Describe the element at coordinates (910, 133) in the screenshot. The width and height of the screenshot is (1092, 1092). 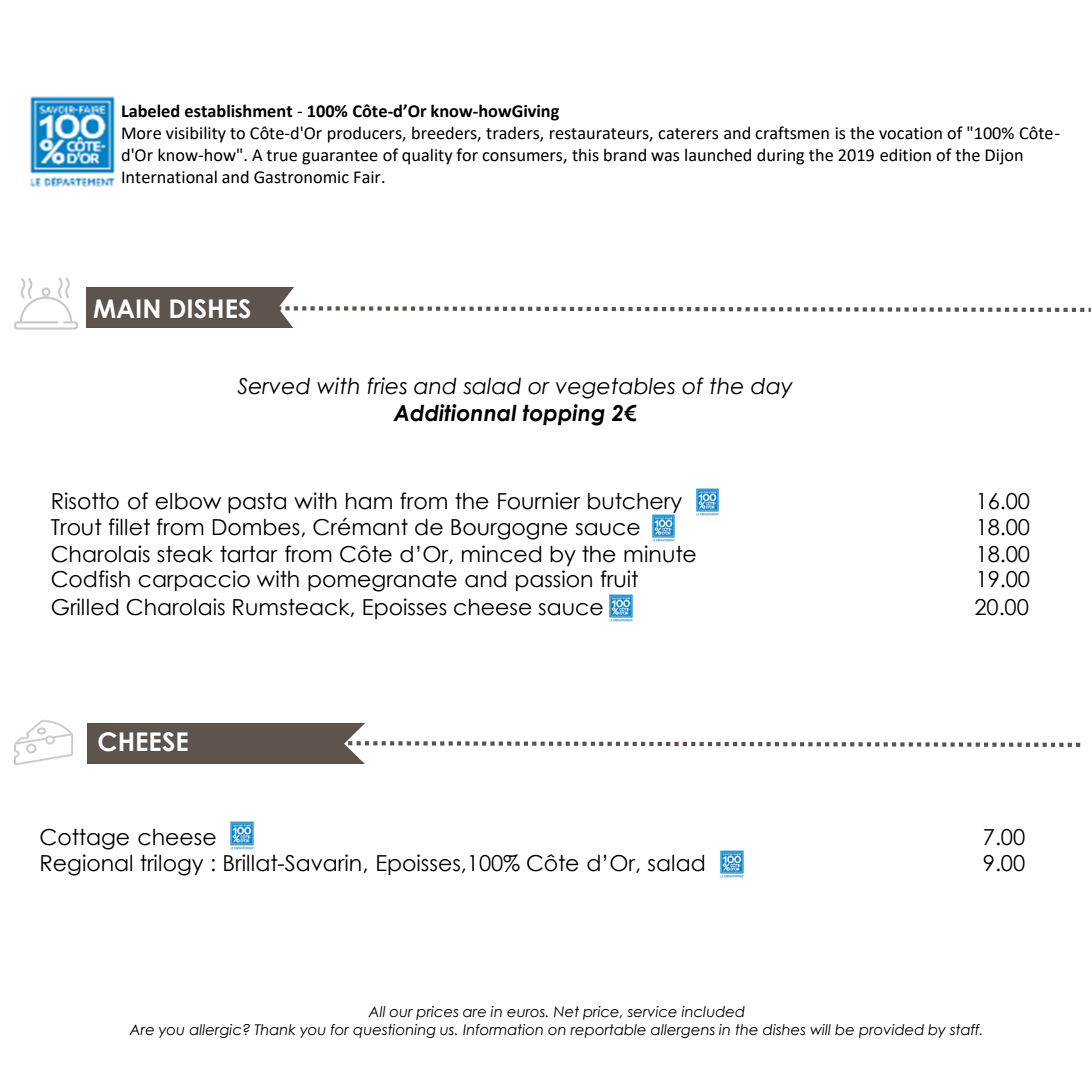
I see `vocation` at that location.
